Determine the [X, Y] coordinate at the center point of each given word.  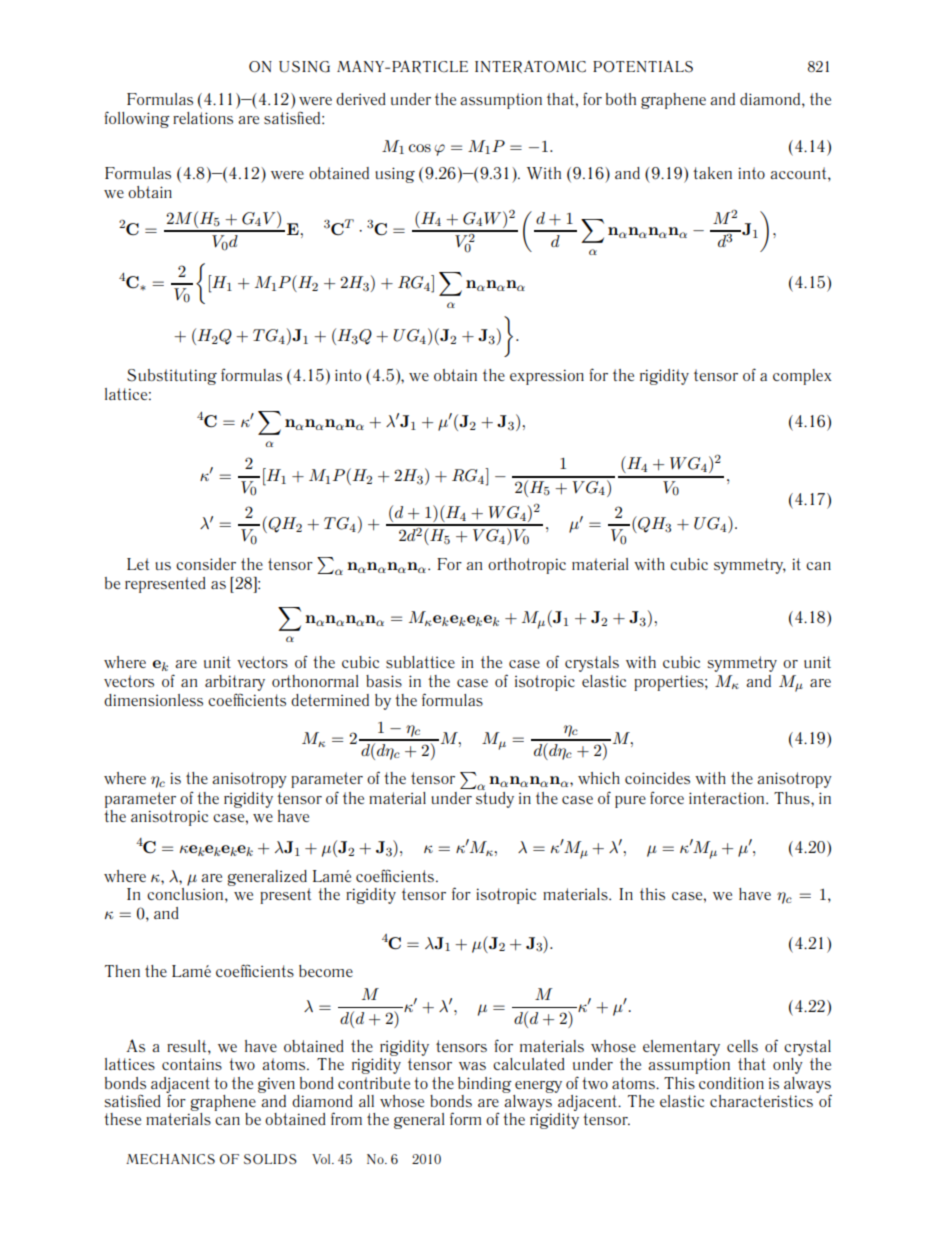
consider [206, 564]
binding [485, 1085]
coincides [657, 778]
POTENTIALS [643, 66]
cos [420, 148]
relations [203, 118]
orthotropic [527, 566]
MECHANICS [170, 1159]
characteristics [761, 1101]
